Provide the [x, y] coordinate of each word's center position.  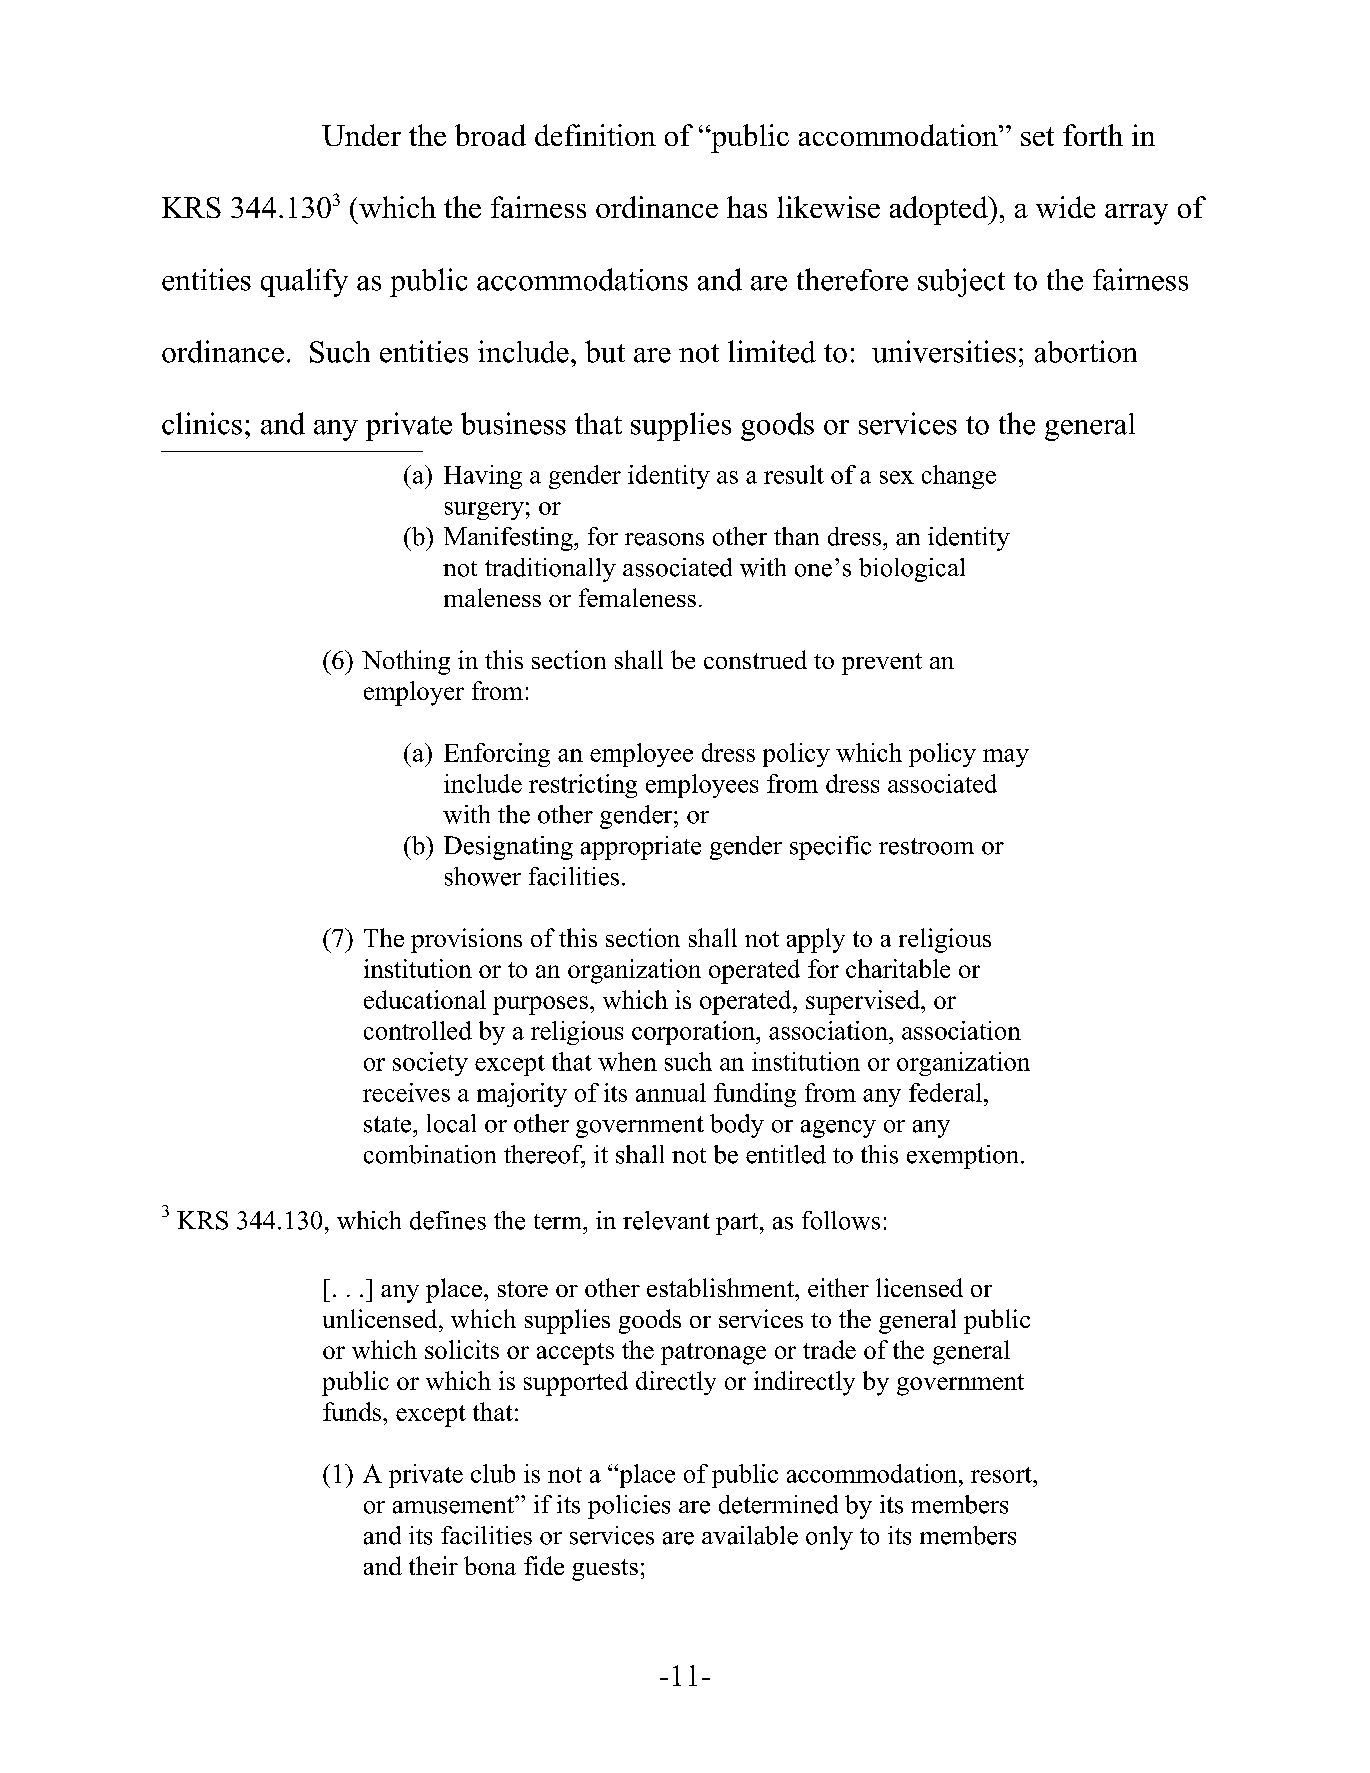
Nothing [406, 662]
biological [912, 570]
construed [755, 659]
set [1037, 136]
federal [945, 1092]
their [433, 1565]
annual [671, 1092]
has [747, 207]
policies [629, 1507]
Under [361, 135]
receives [406, 1092]
